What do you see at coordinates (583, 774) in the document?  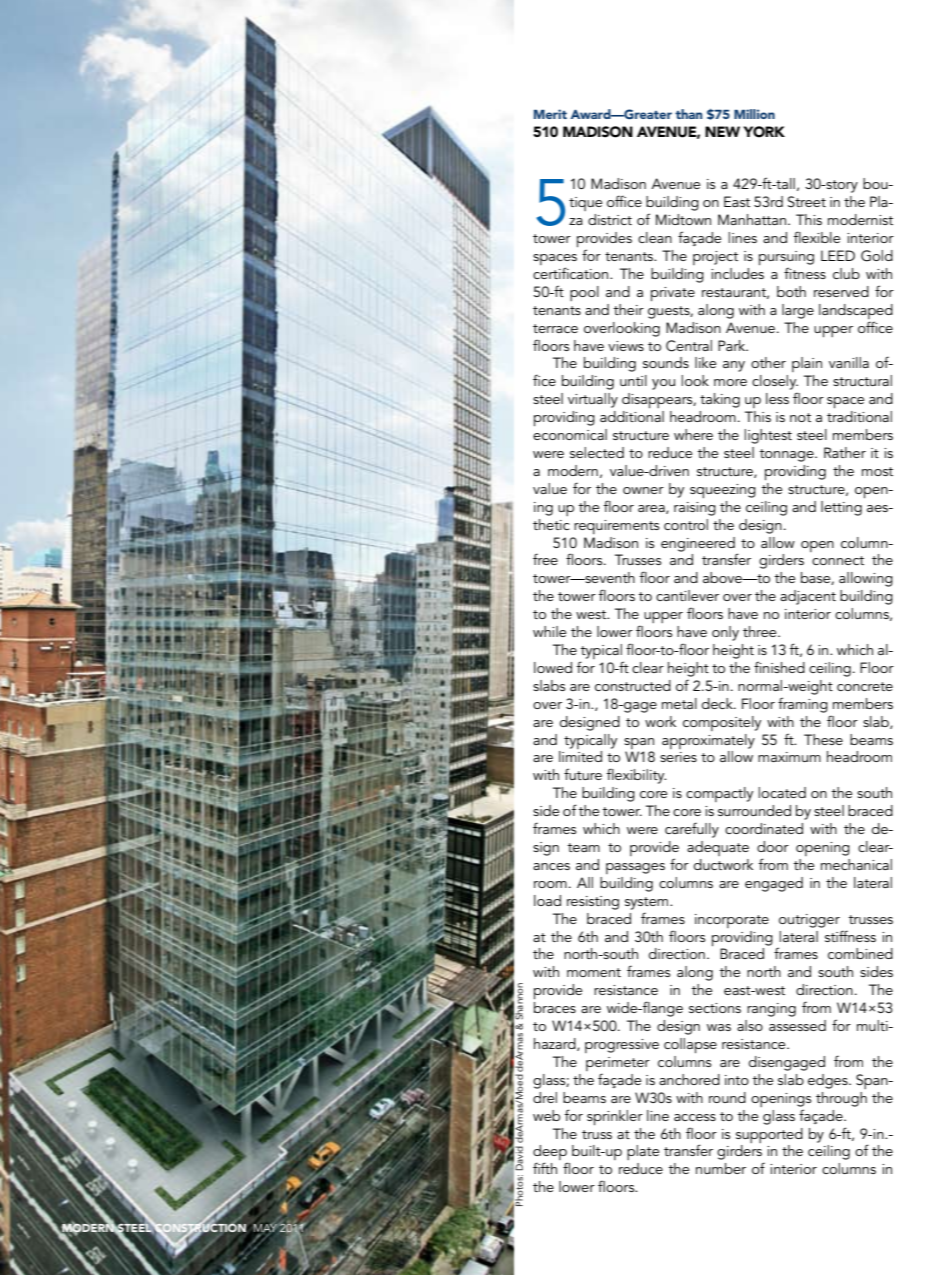 I see `future` at bounding box center [583, 774].
